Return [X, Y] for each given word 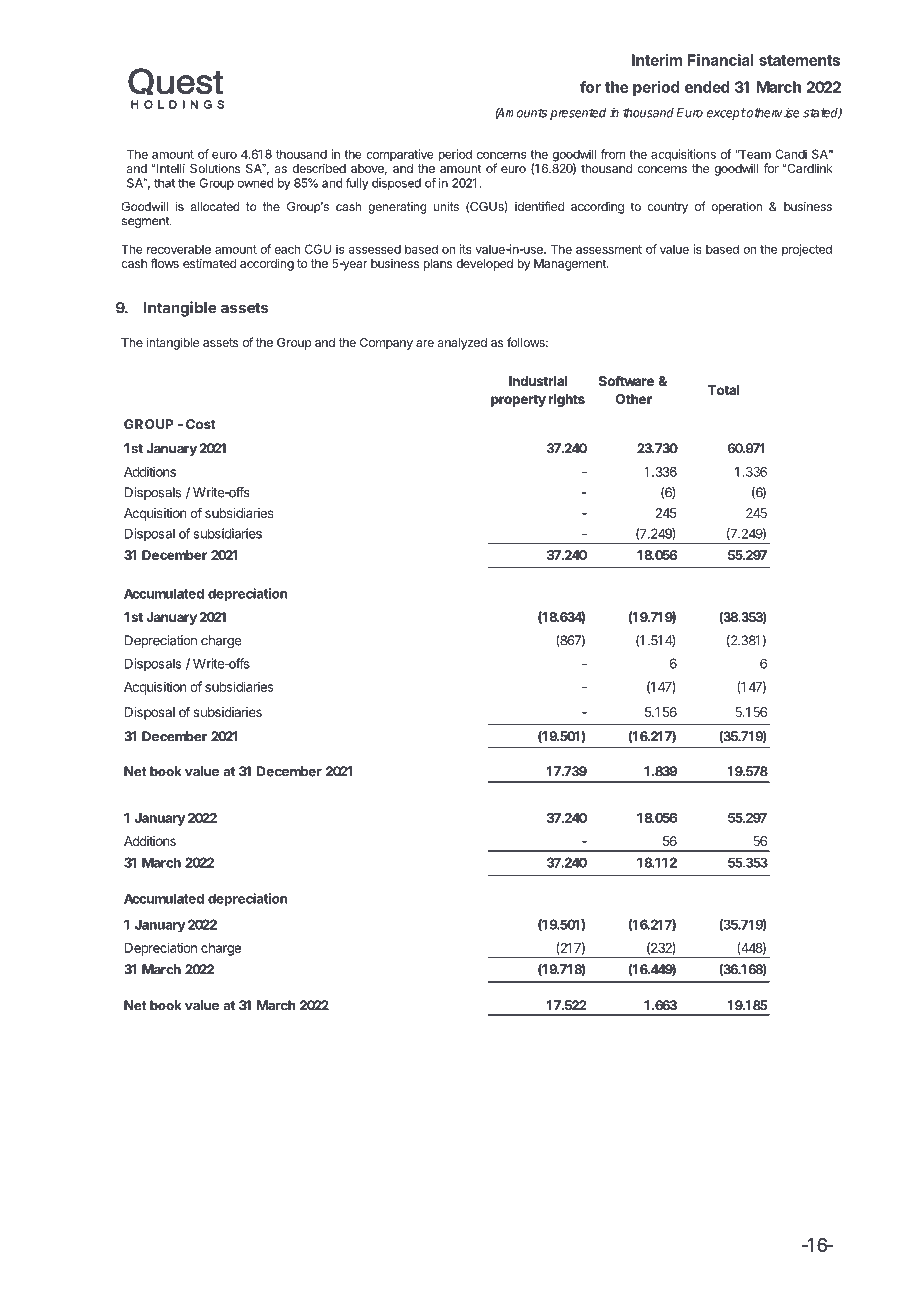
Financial [721, 60]
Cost [201, 424]
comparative [400, 155]
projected [807, 250]
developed [484, 265]
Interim [657, 60]
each [287, 249]
